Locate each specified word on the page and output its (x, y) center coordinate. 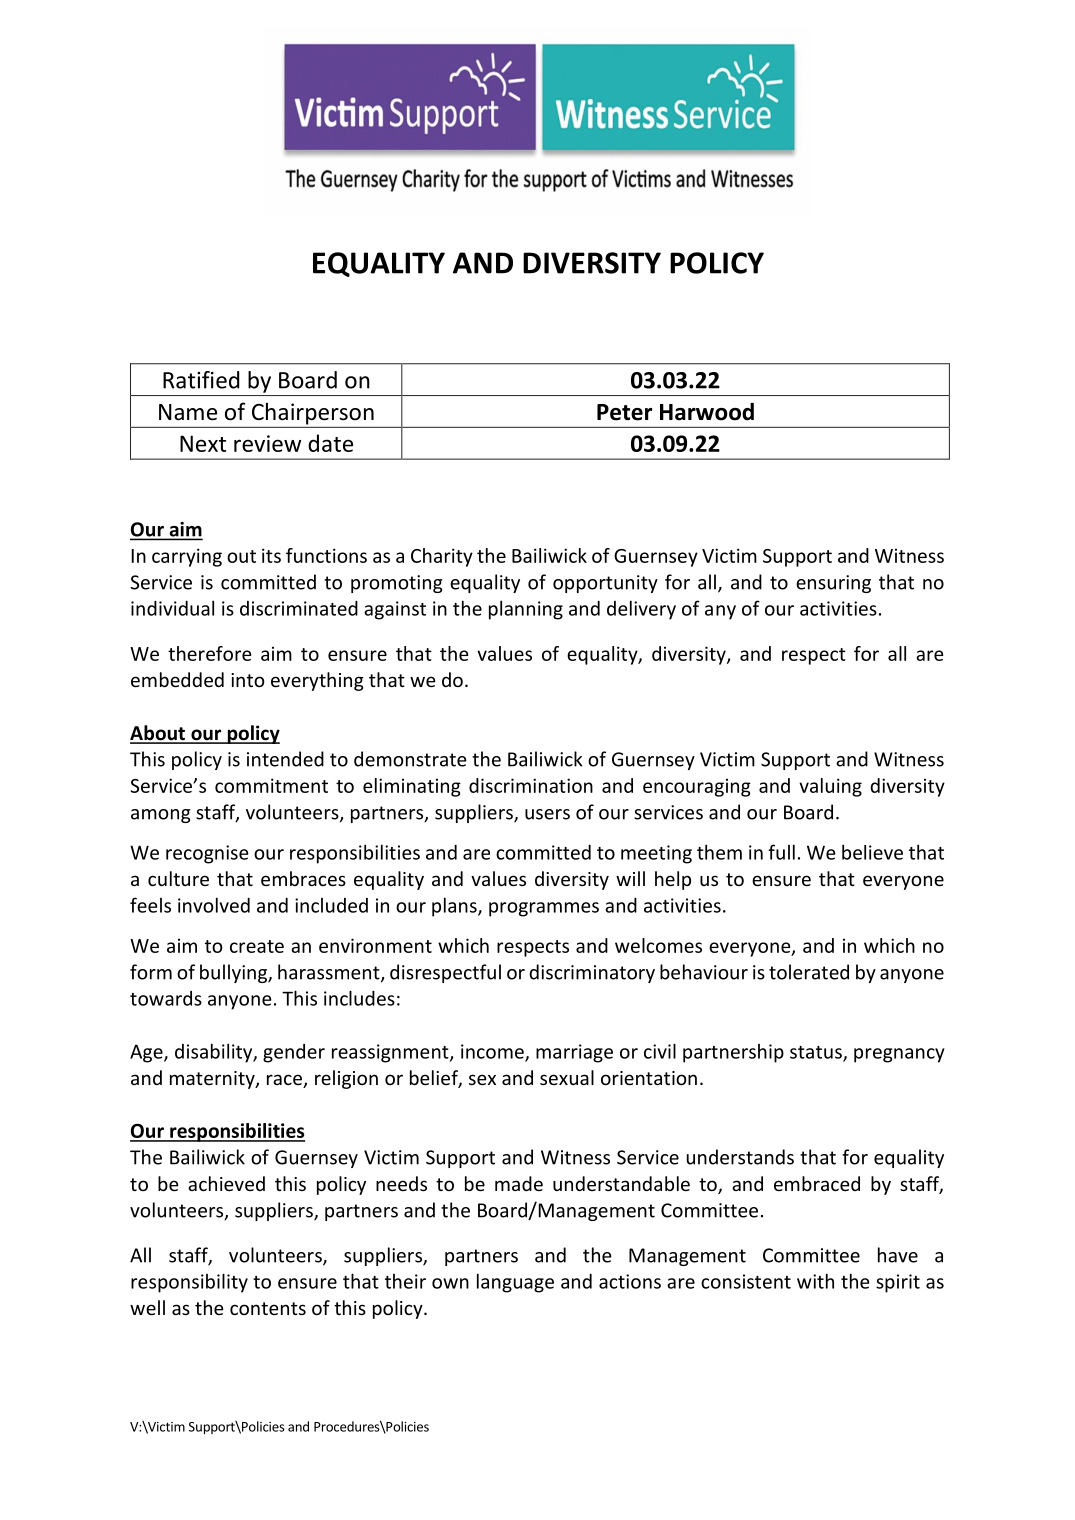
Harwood (707, 412)
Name (188, 412)
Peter (624, 412)
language (515, 1283)
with (815, 1281)
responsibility (189, 1283)
